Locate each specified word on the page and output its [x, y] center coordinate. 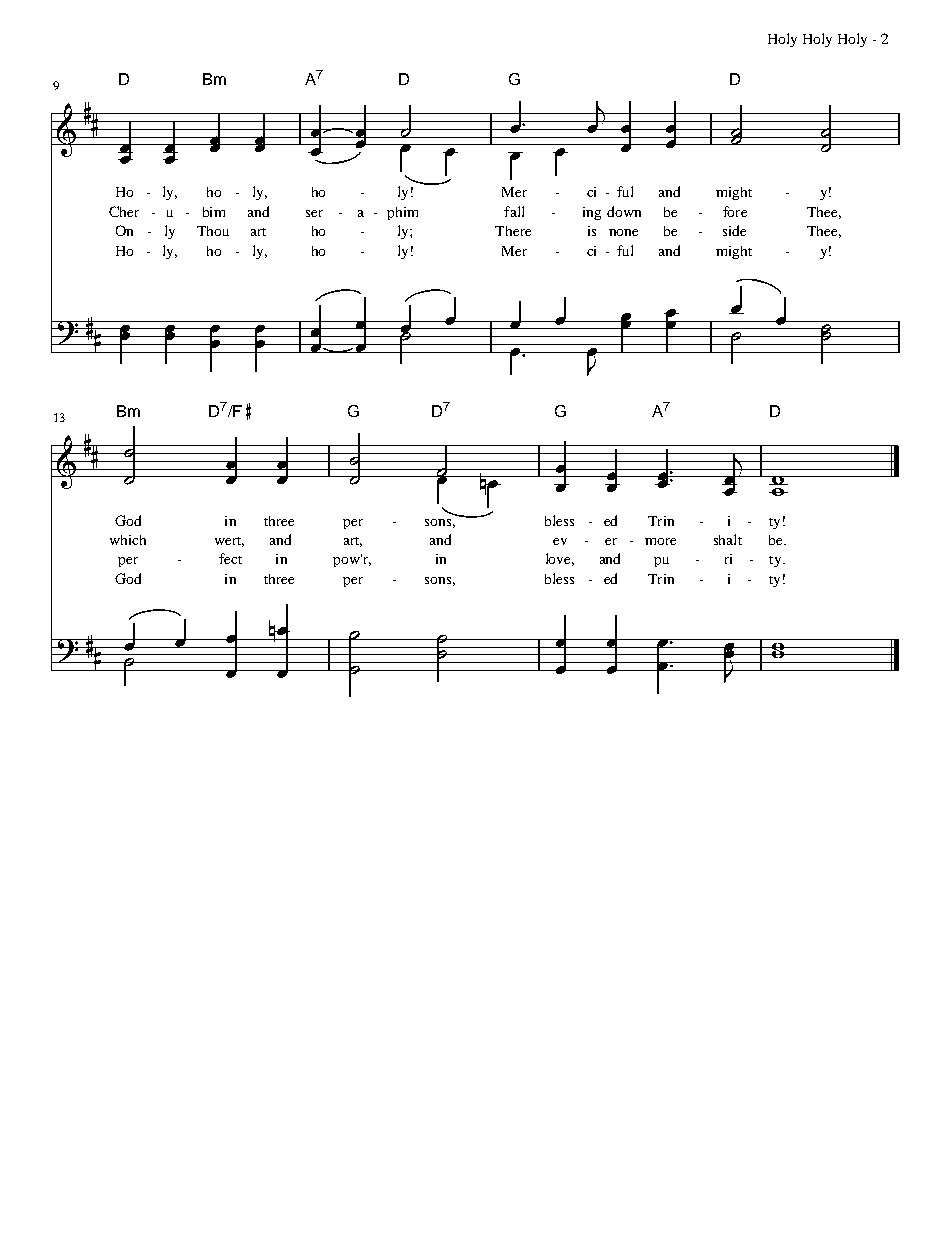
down [624, 211]
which [128, 540]
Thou [213, 231]
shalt [728, 539]
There [513, 231]
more [660, 541]
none [623, 232]
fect [230, 558]
